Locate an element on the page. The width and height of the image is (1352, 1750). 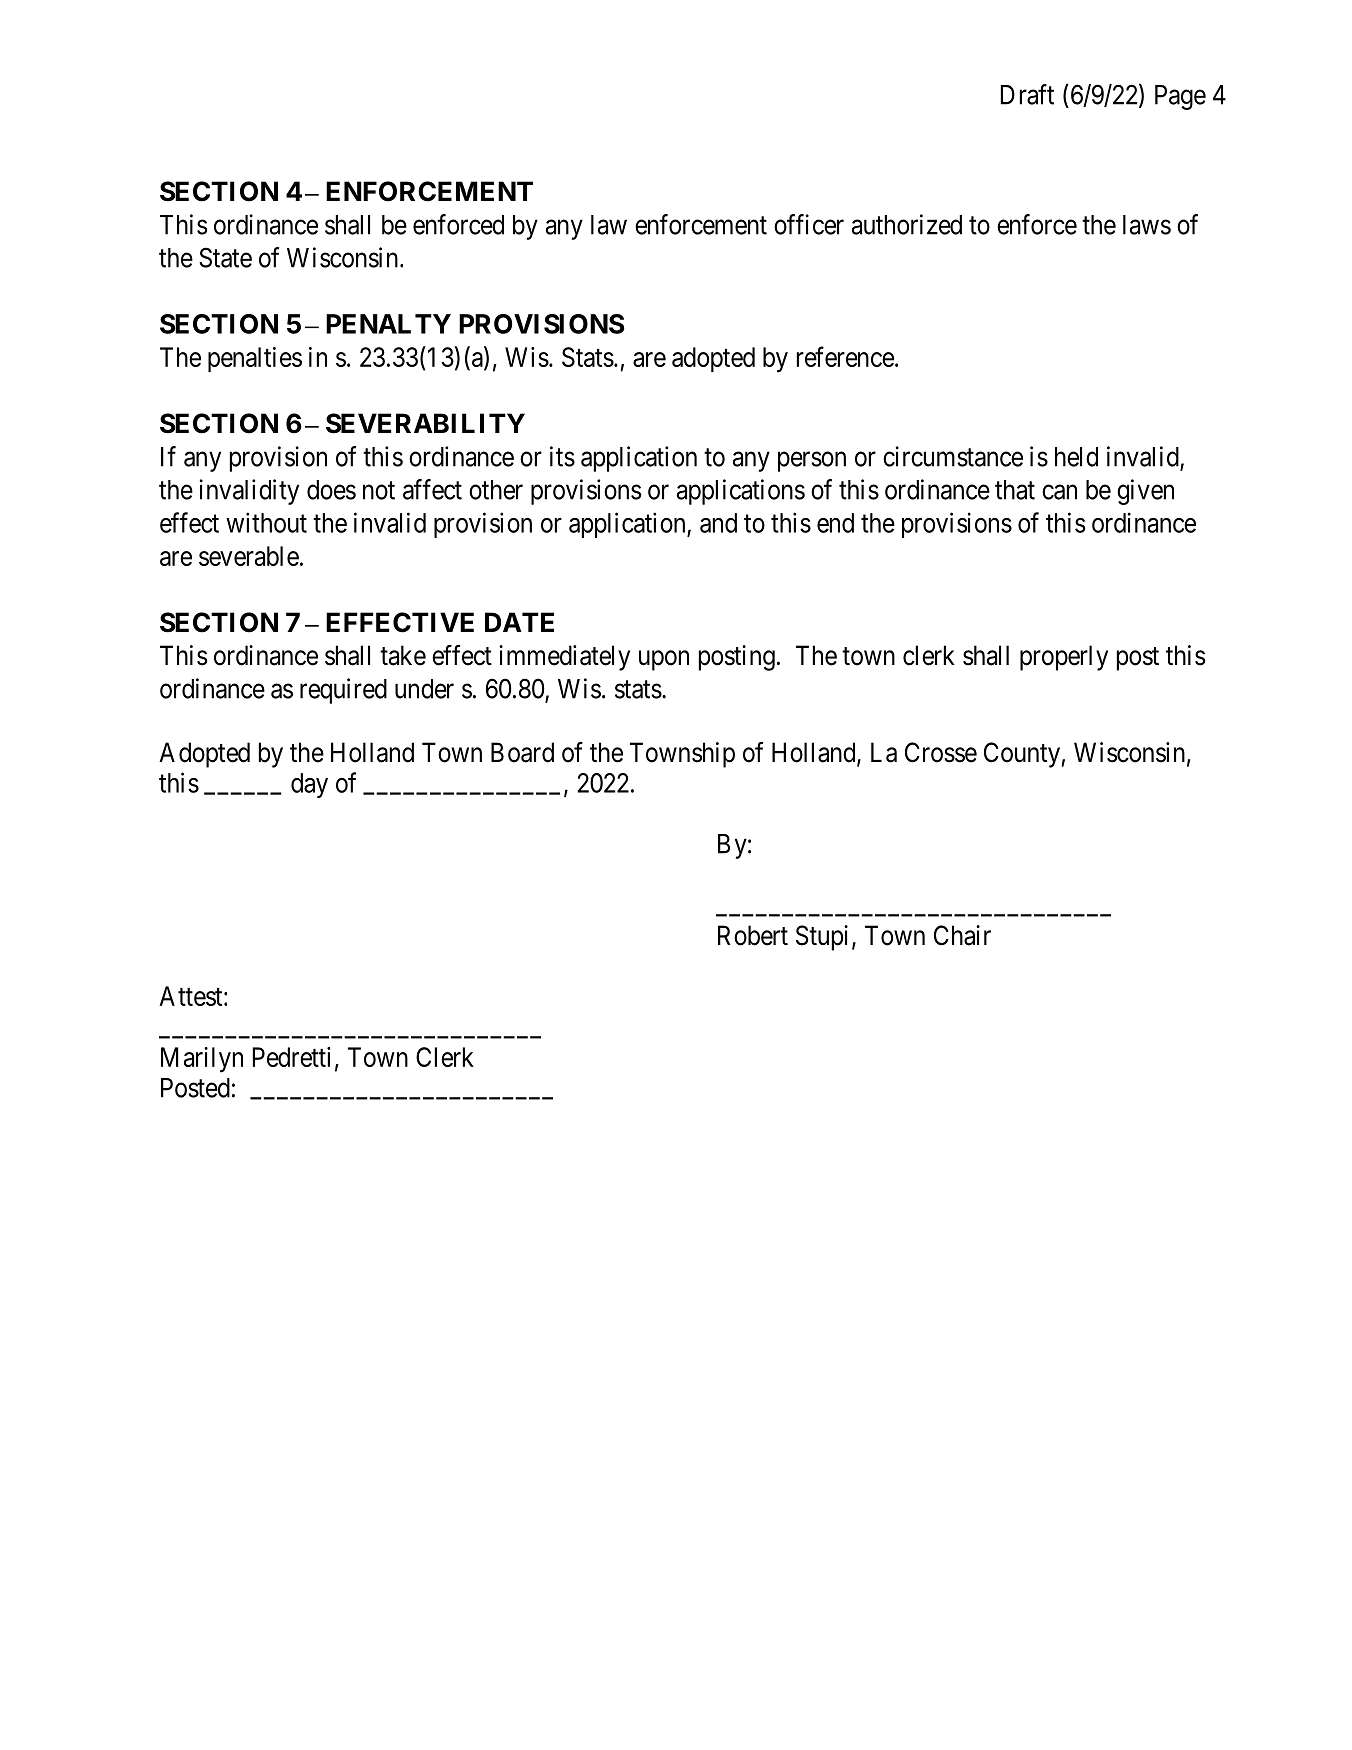
State is located at coordinates (225, 257).
